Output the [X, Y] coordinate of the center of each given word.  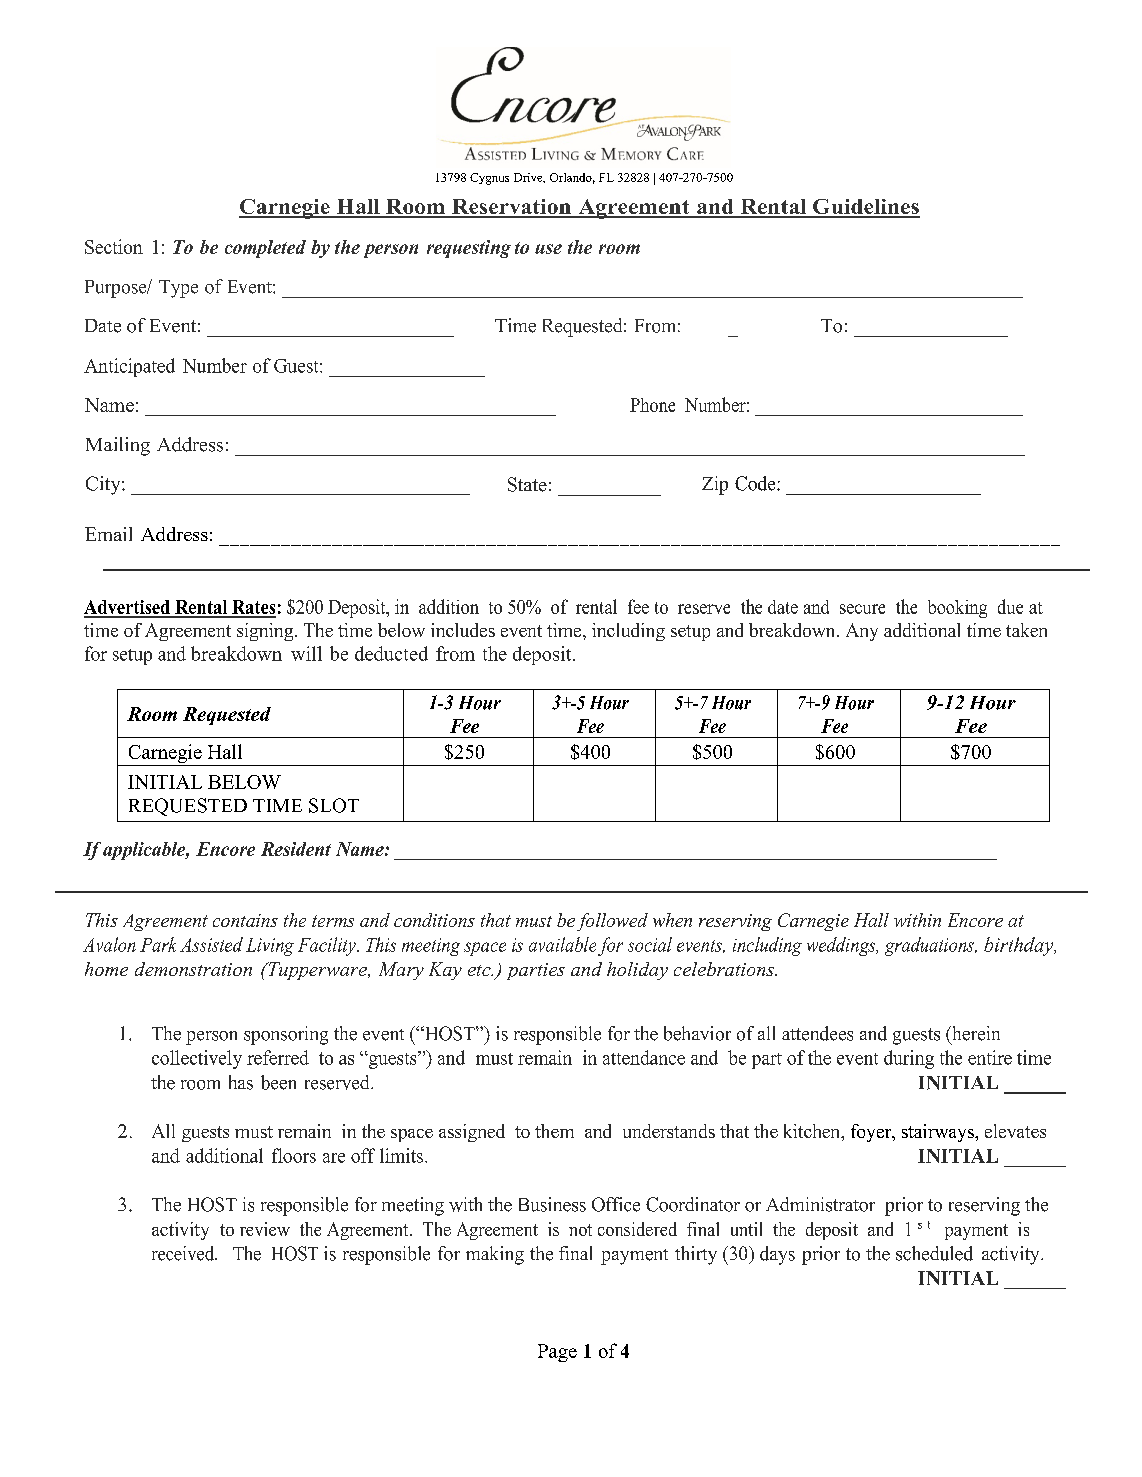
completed [265, 249]
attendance [644, 1057]
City [104, 485]
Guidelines [865, 208]
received [184, 1253]
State [527, 484]
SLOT [334, 805]
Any [862, 632]
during [909, 1059]
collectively [197, 1059]
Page [557, 1353]
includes [463, 630]
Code [756, 483]
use [548, 249]
